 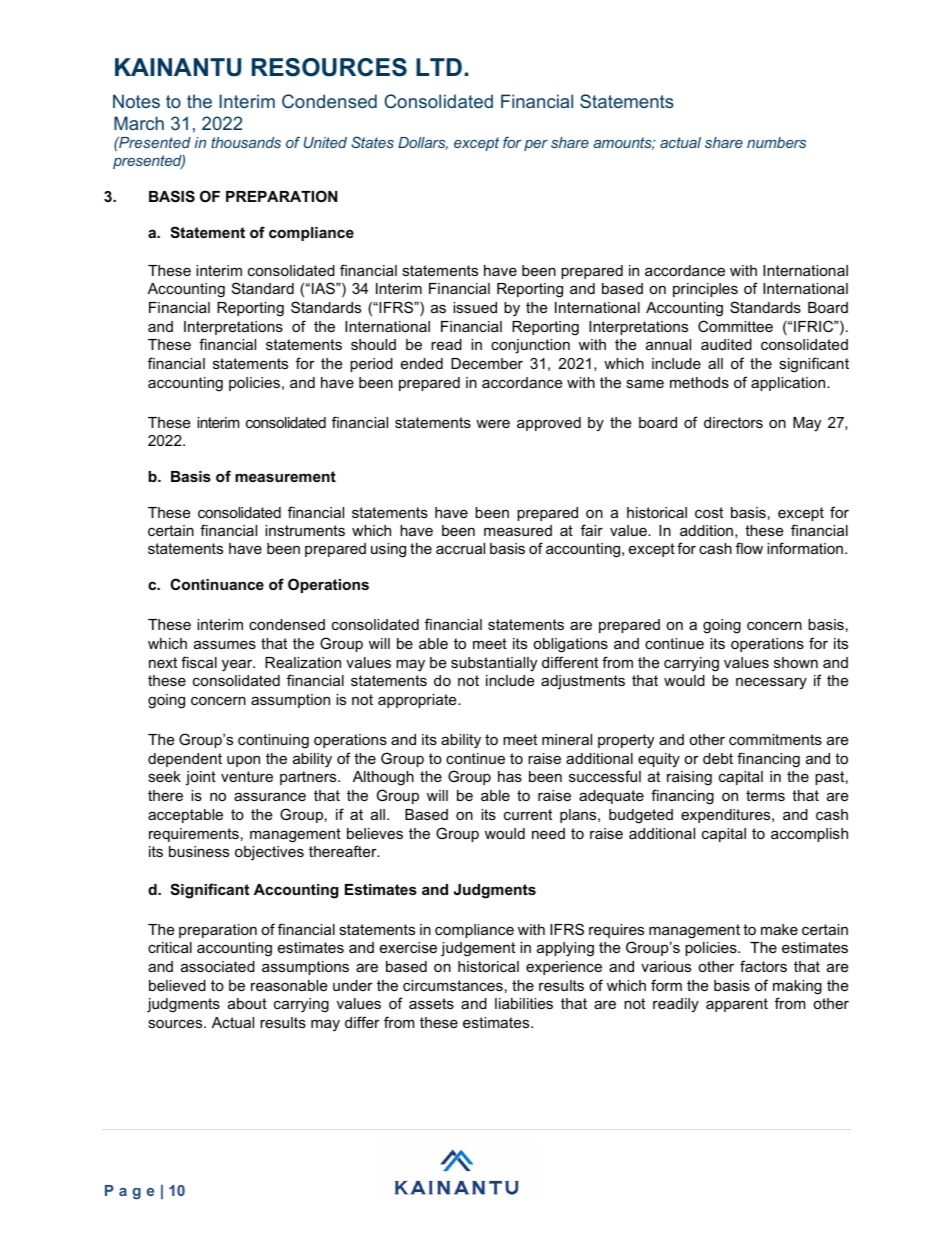 What do you see at coordinates (494, 664) in the screenshot?
I see `substantially` at bounding box center [494, 664].
